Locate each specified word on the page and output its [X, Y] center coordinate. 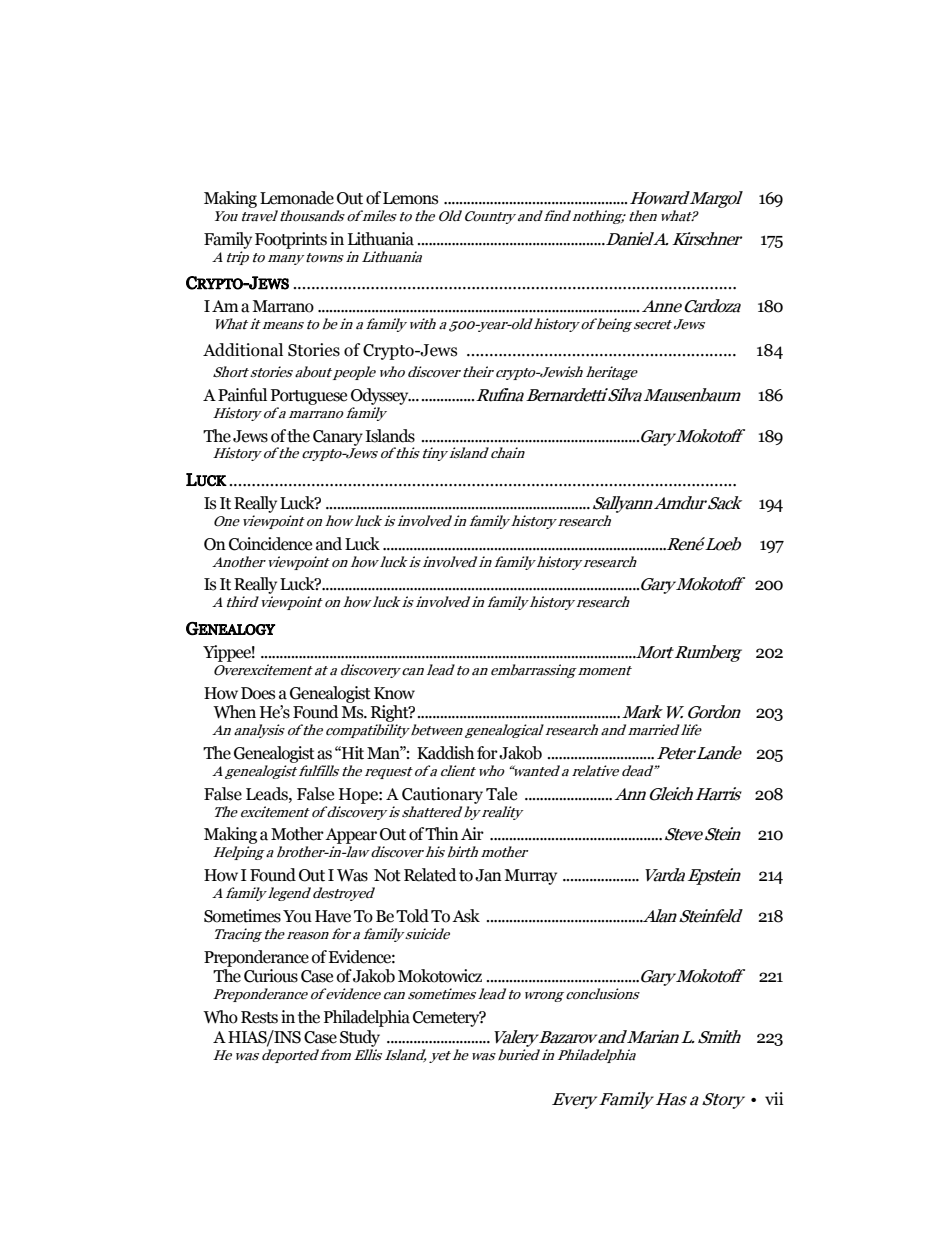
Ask [466, 916]
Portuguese [309, 397]
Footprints [291, 240]
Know [394, 693]
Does [258, 693]
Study [360, 1038]
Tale [501, 794]
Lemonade [297, 198]
